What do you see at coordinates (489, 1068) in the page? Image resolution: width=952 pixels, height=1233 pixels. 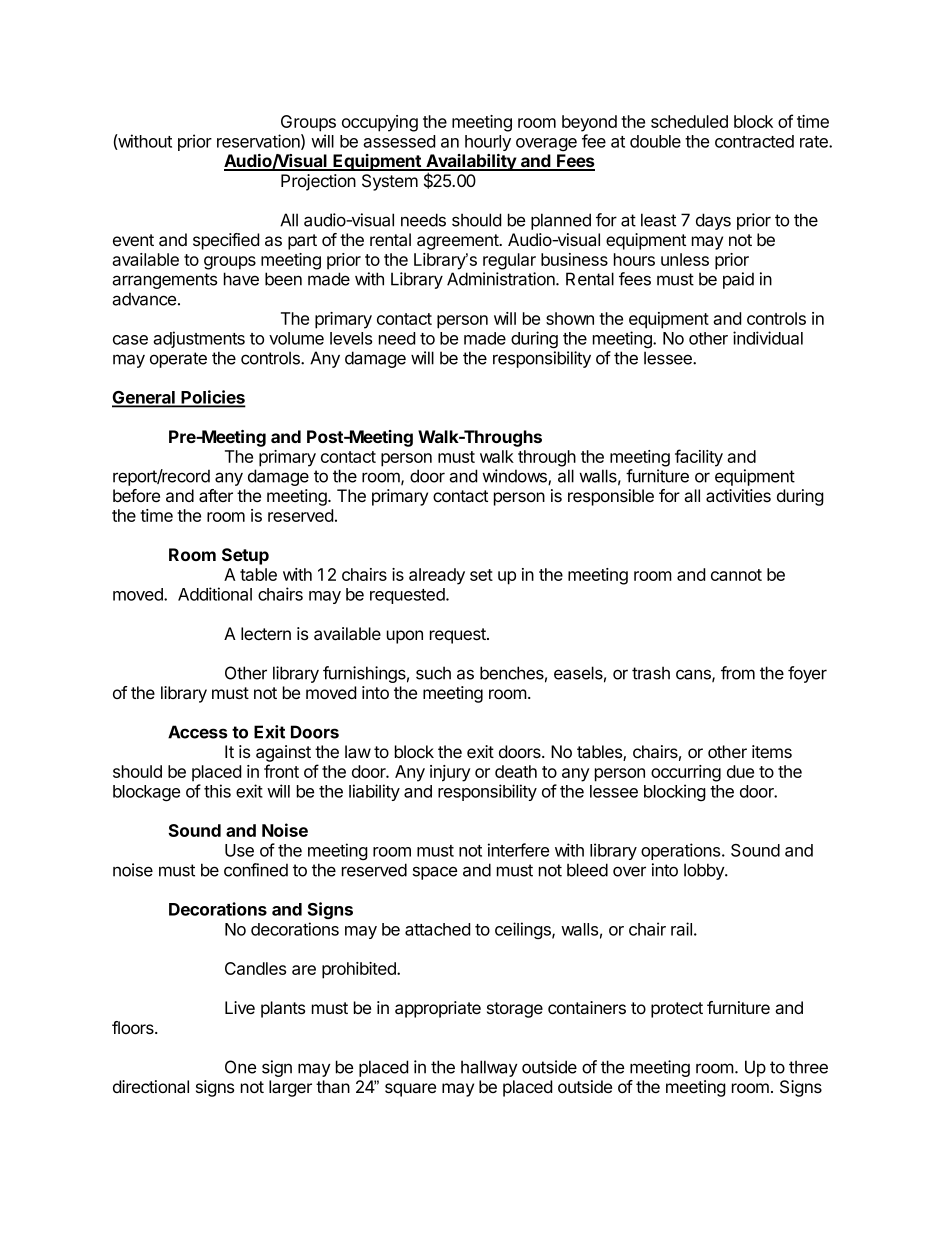 I see `hallway` at bounding box center [489, 1068].
